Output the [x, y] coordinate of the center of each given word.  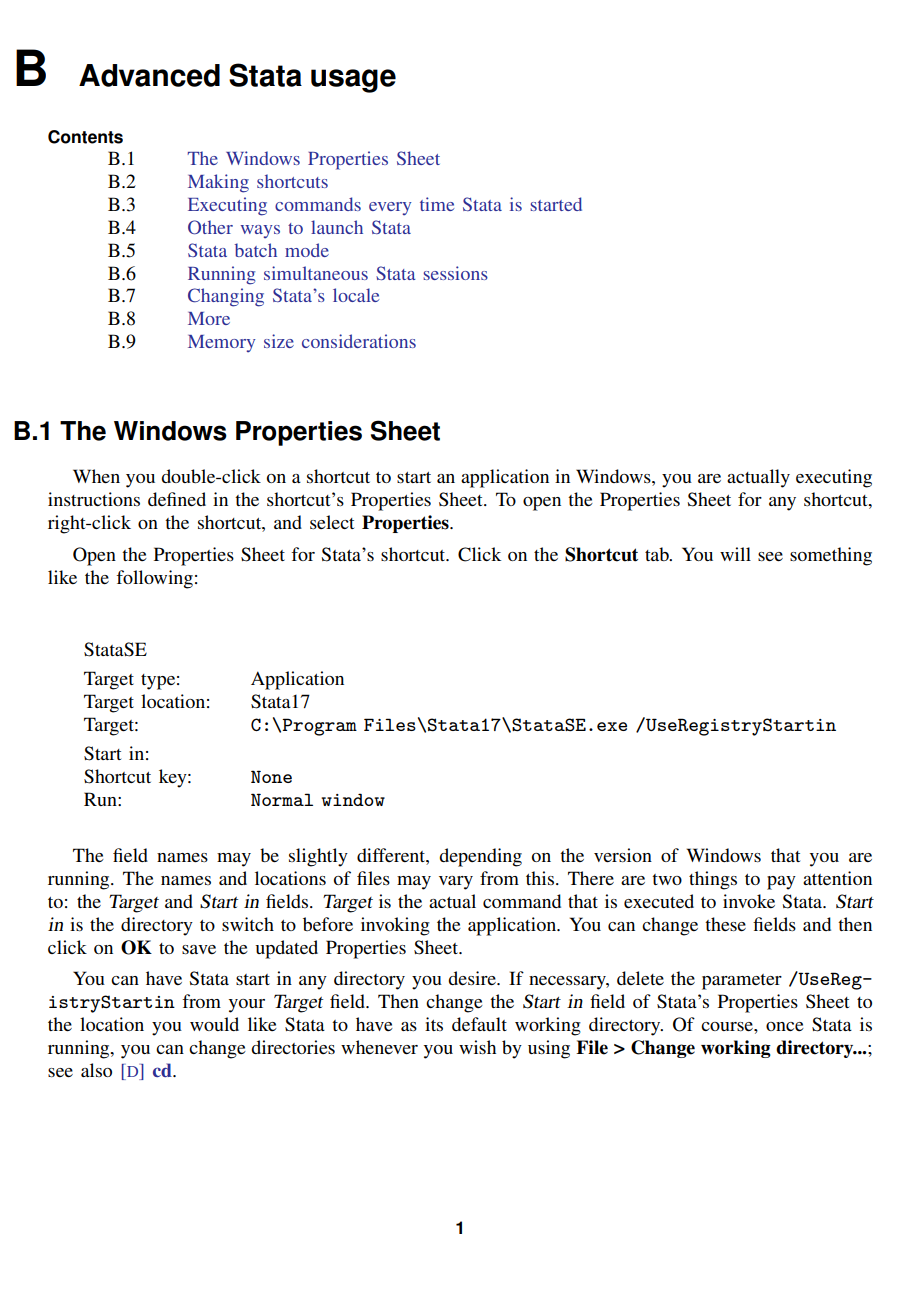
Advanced [149, 75]
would [214, 1024]
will [735, 554]
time [437, 204]
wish [477, 1047]
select [332, 522]
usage [353, 81]
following [154, 579]
